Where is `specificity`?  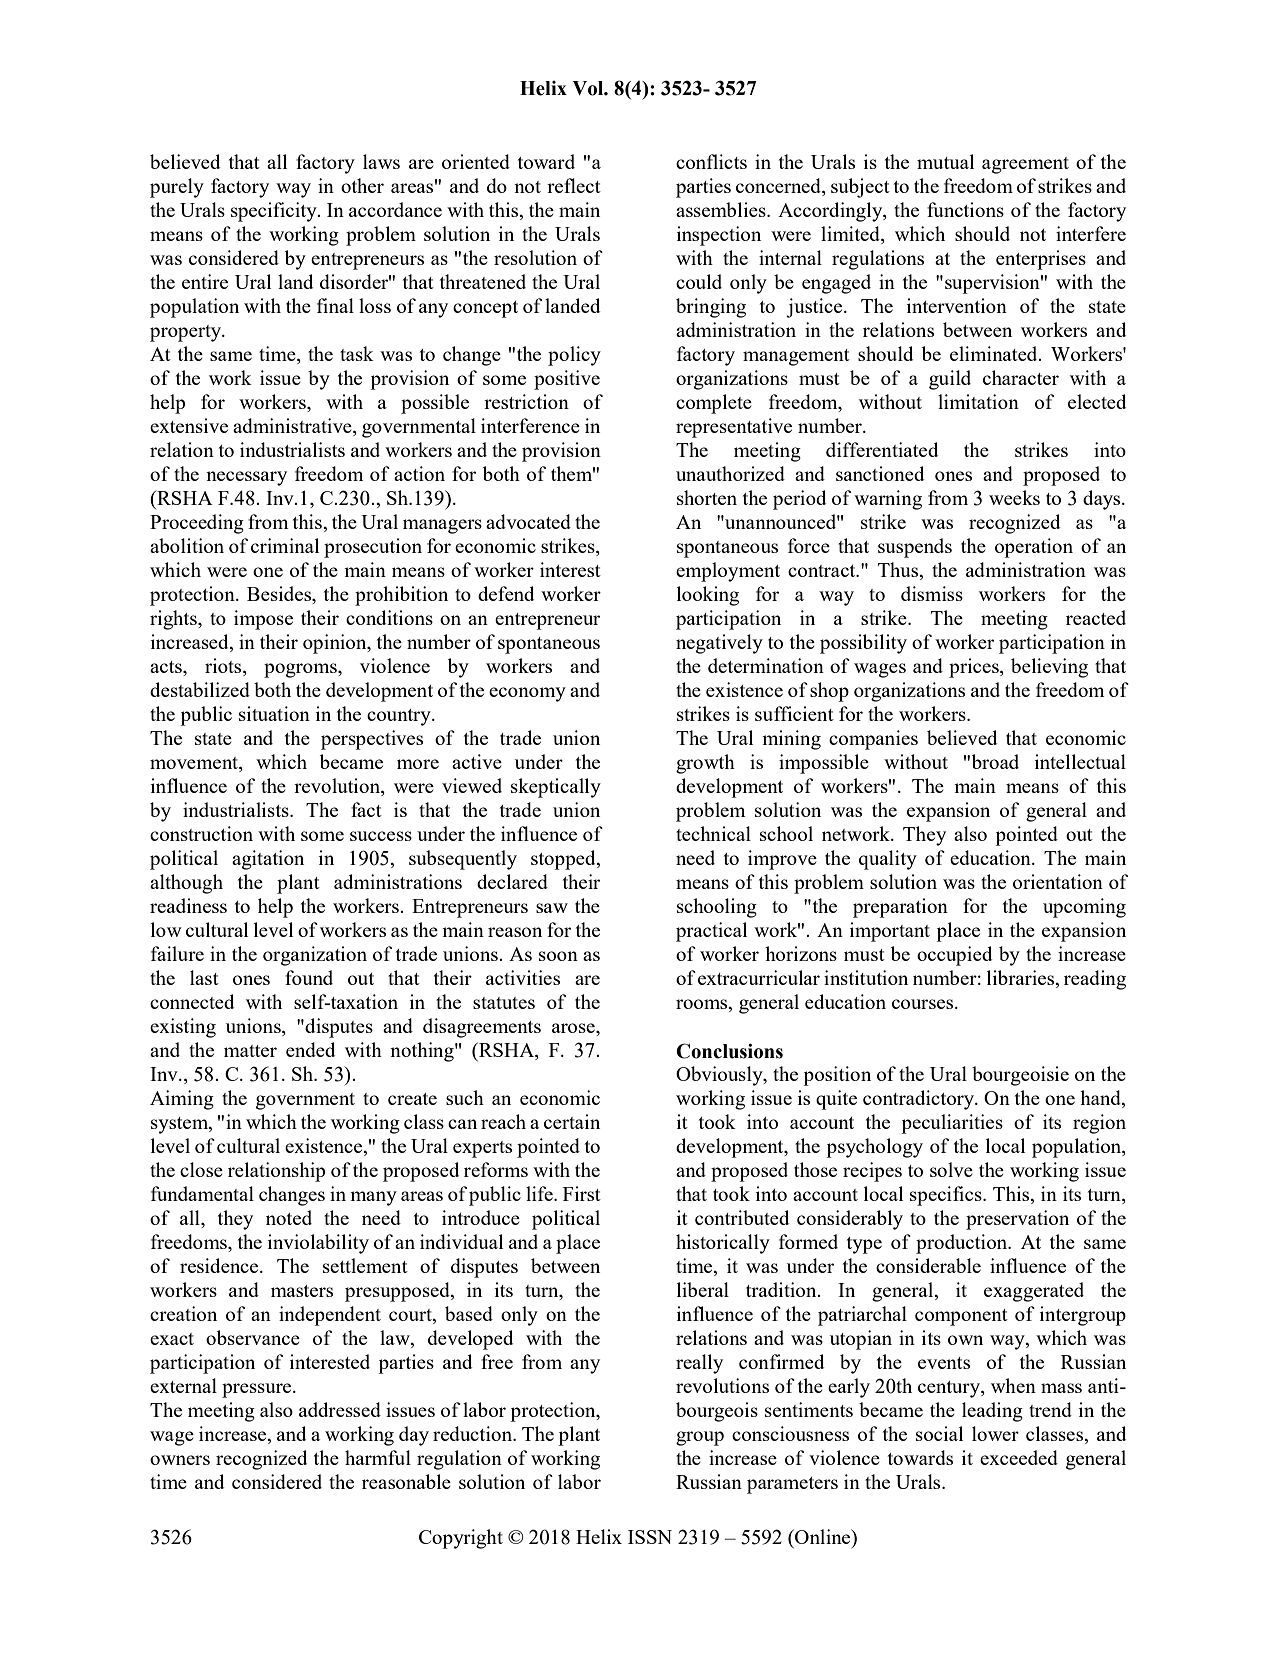
specificity is located at coordinates (275, 212).
